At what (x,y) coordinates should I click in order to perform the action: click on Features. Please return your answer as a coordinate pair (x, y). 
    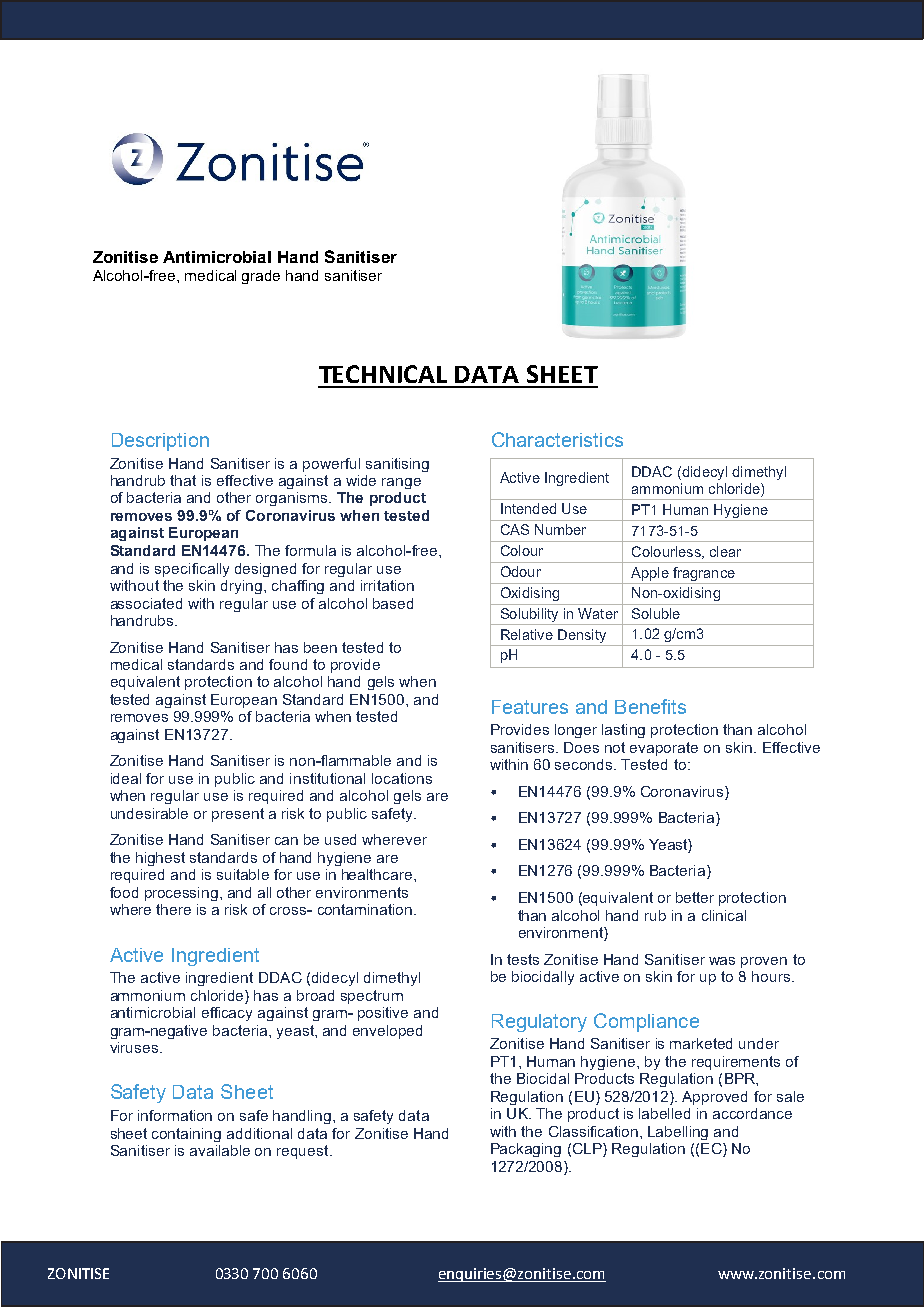
    Looking at the image, I should click on (530, 707).
